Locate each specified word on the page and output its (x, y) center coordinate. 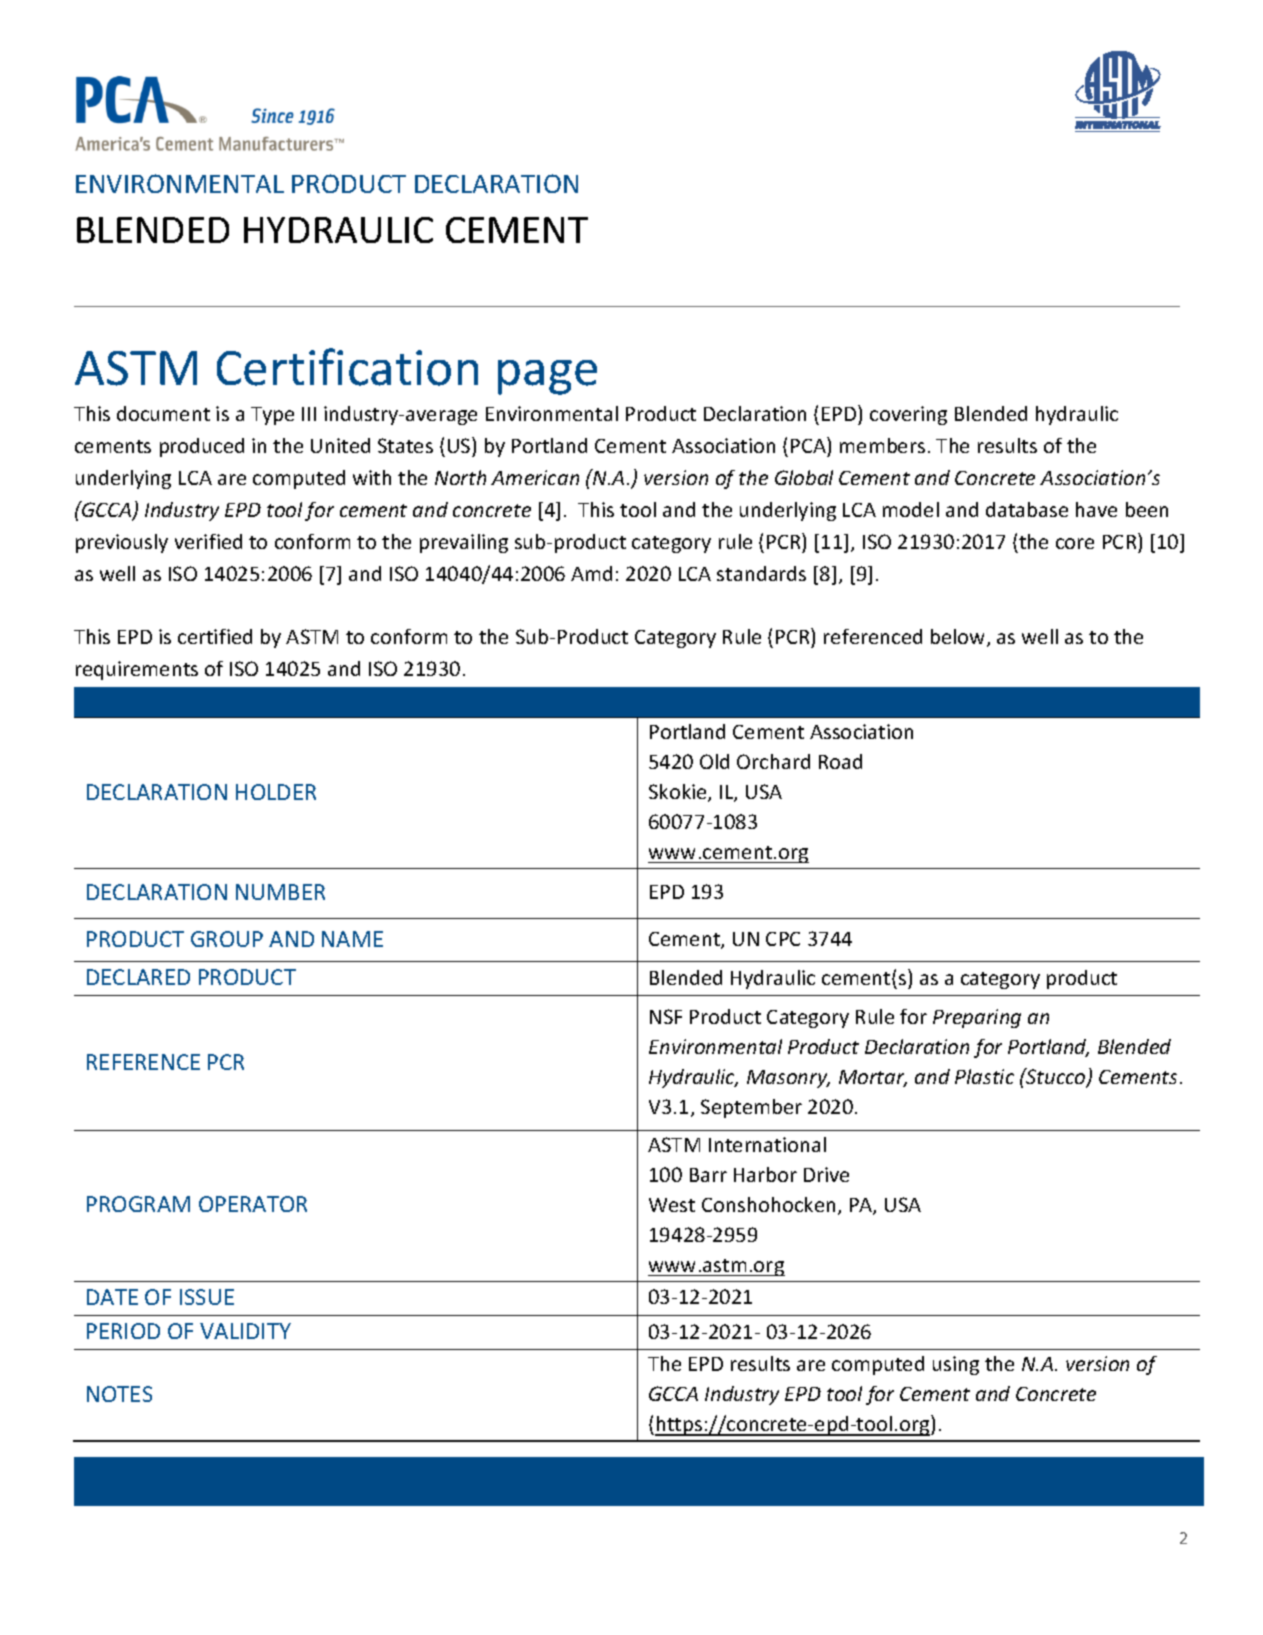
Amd (591, 573)
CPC (783, 939)
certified (215, 636)
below (959, 638)
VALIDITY (245, 1331)
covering (908, 415)
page (547, 377)
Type (272, 416)
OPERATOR (253, 1204)
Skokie (679, 793)
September (751, 1108)
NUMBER (280, 892)
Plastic (984, 1076)
